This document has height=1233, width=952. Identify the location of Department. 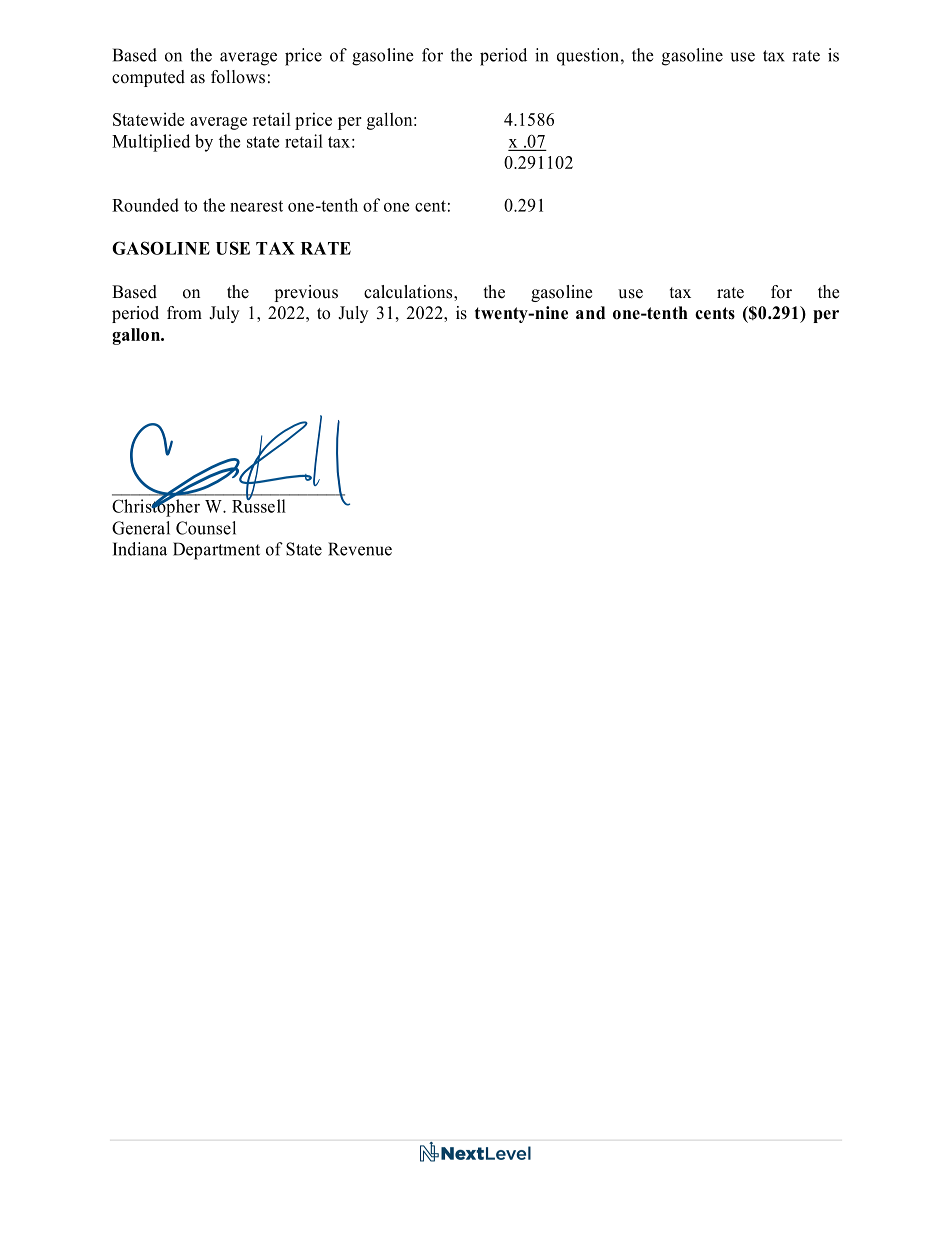
(216, 551).
